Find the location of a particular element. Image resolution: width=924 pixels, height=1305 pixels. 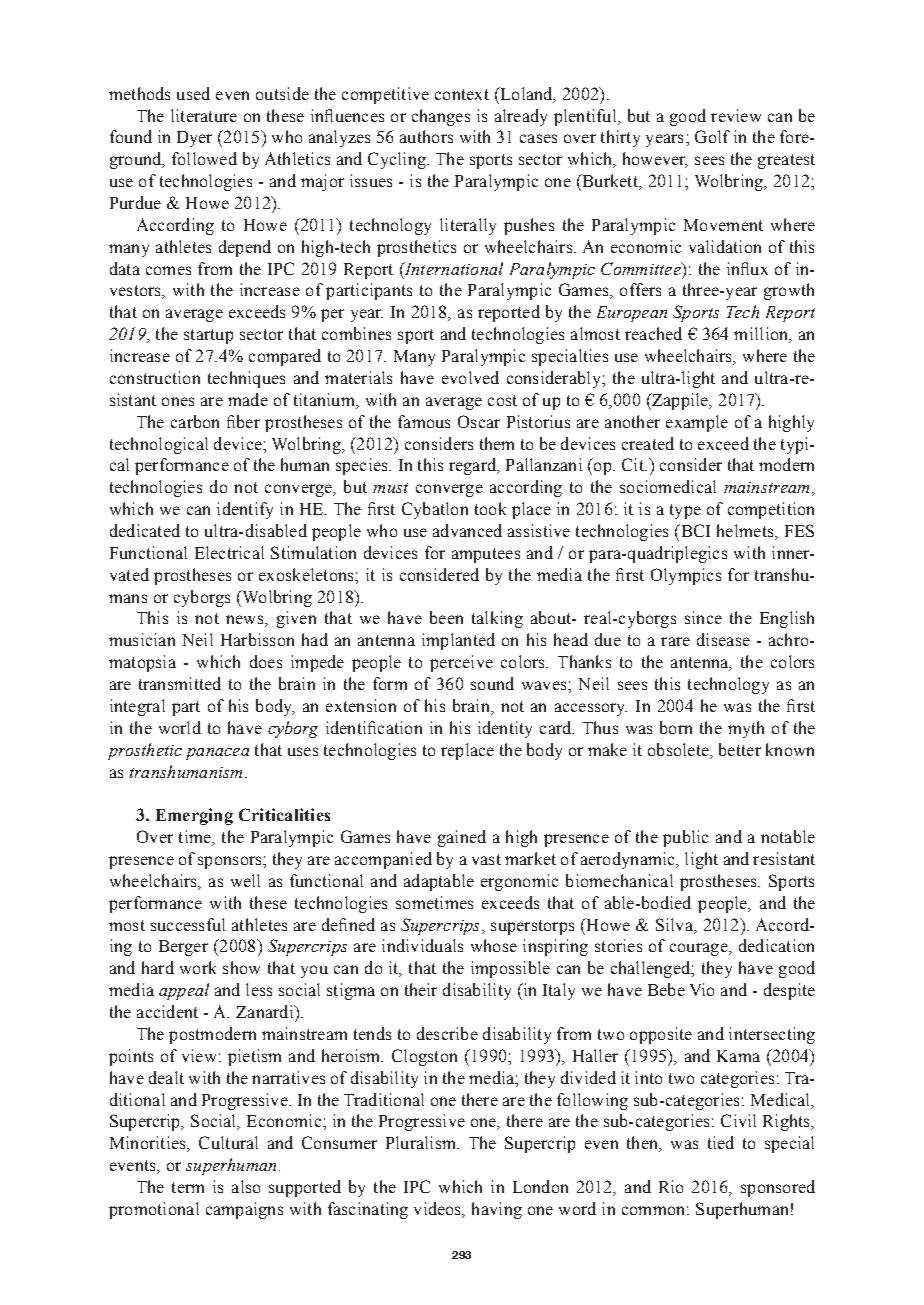

term is located at coordinates (188, 1187).
